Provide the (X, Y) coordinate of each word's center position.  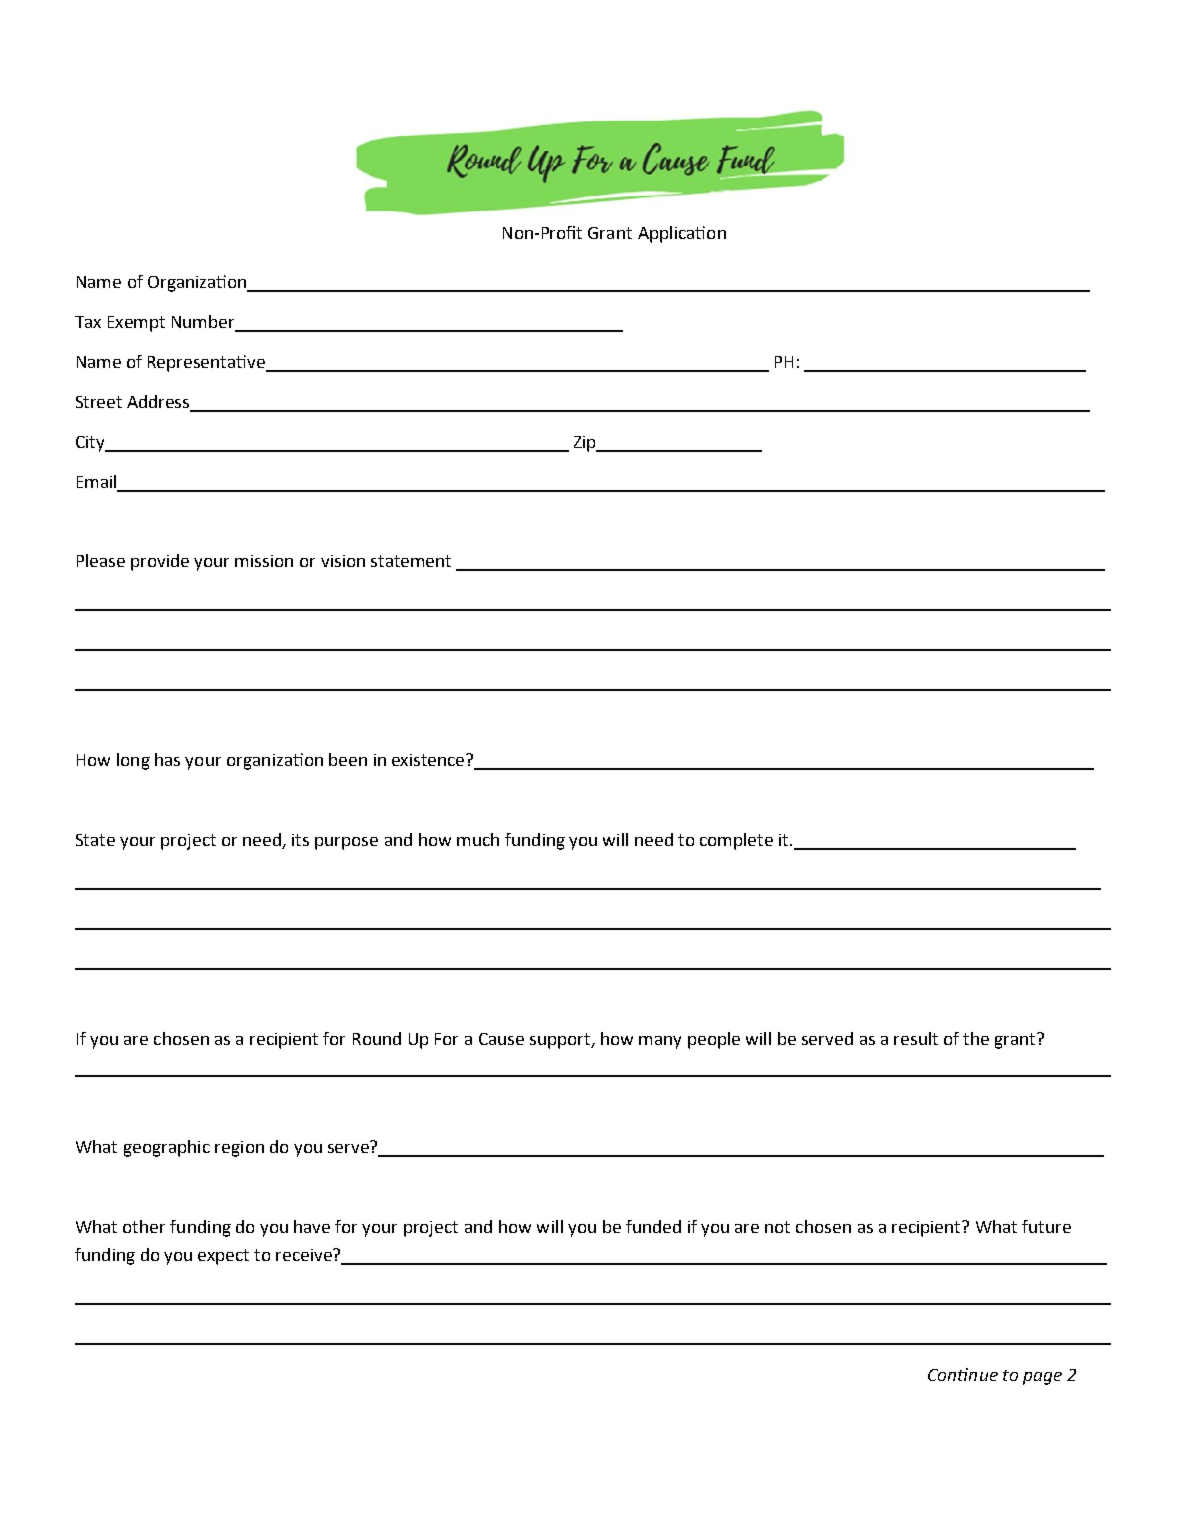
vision (343, 561)
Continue (963, 1374)
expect (223, 1257)
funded (653, 1226)
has (167, 759)
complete (736, 841)
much (478, 839)
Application (682, 234)
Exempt (136, 324)
